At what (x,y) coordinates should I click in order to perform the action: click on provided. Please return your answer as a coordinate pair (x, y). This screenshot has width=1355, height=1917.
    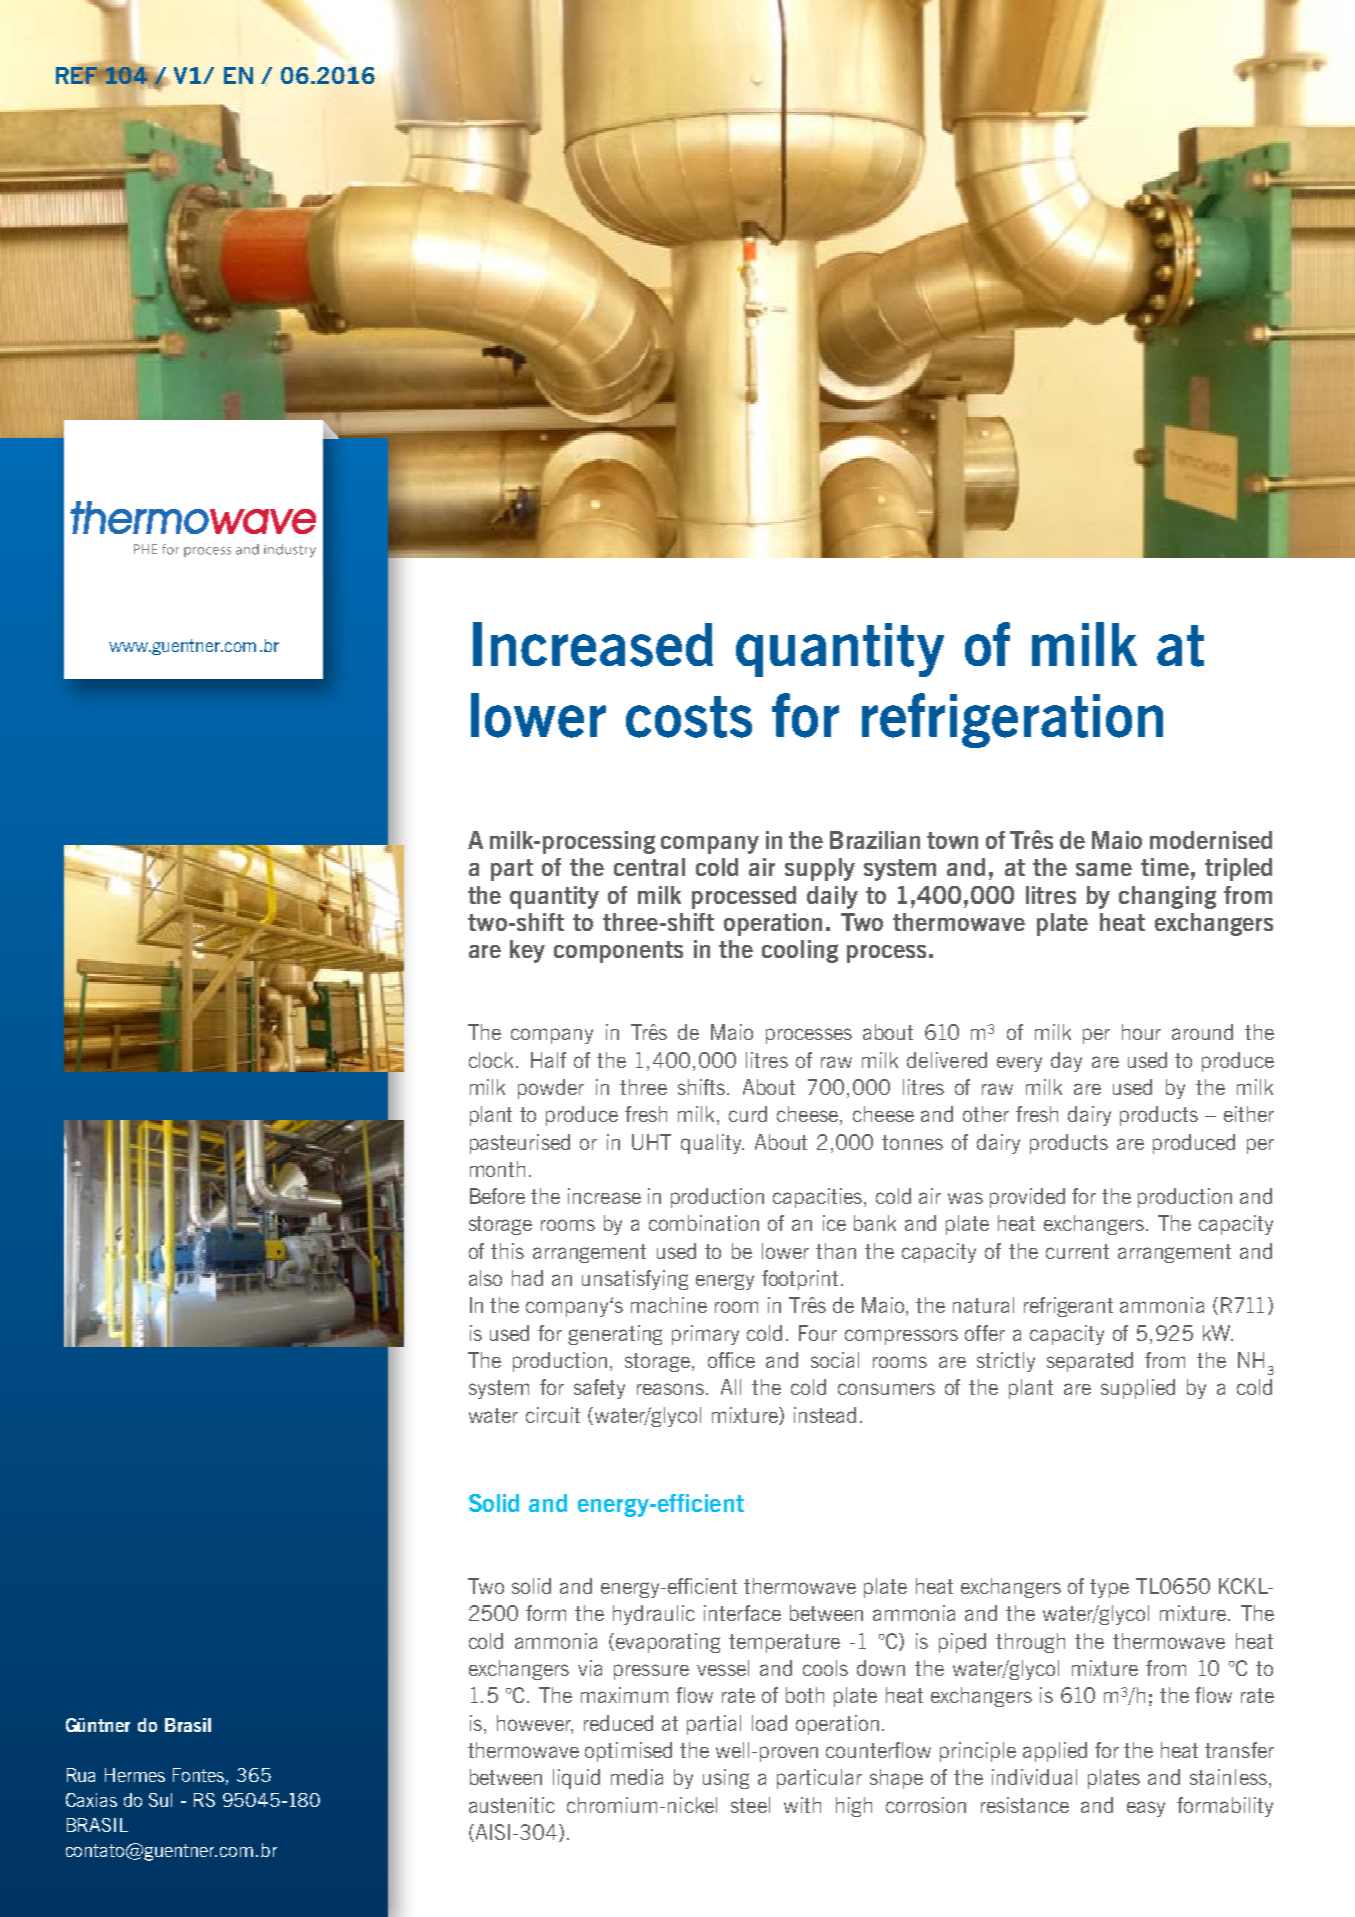
    Looking at the image, I should click on (1027, 1198).
